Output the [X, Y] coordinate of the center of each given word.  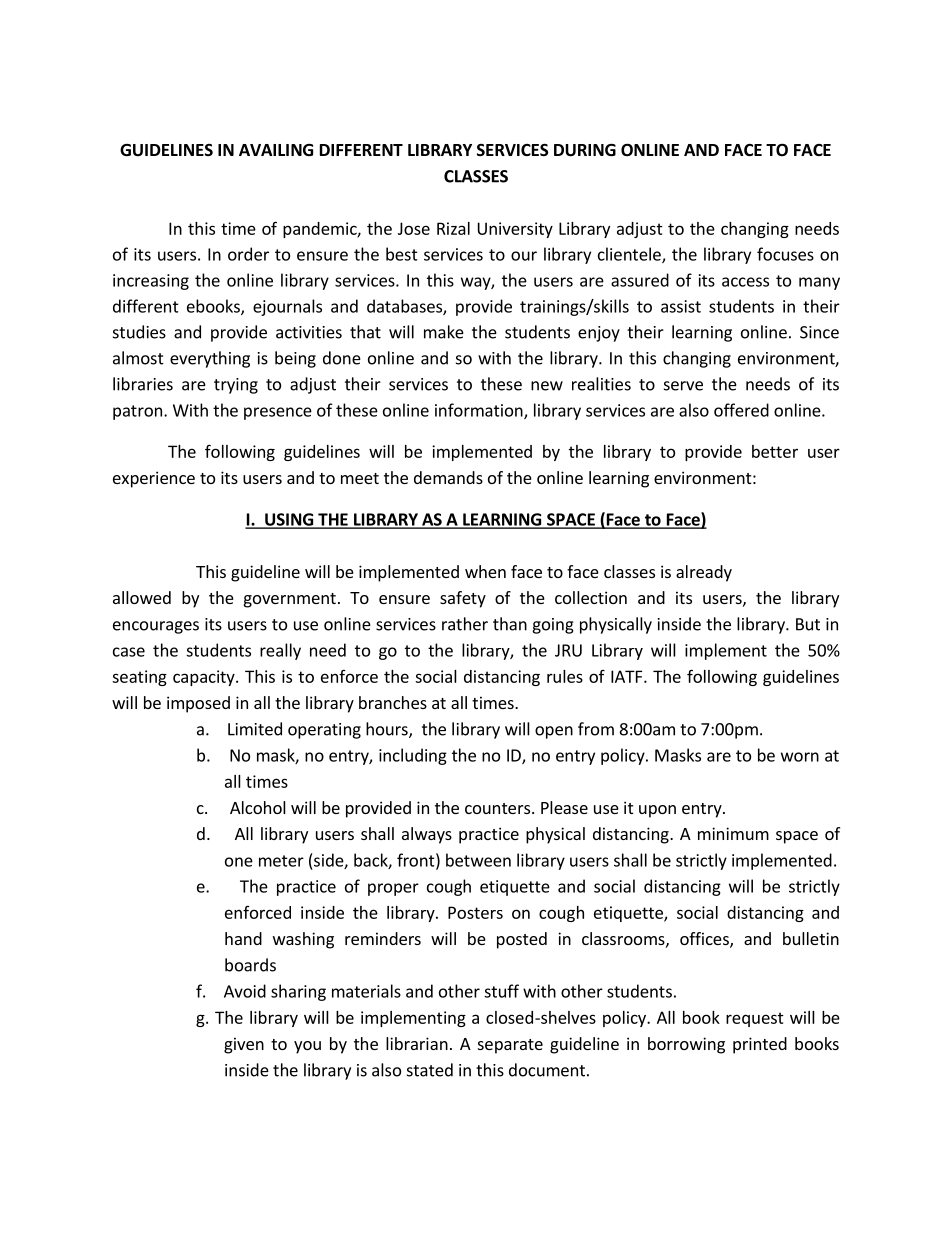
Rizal [453, 228]
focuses [785, 254]
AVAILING [276, 150]
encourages [156, 627]
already [704, 573]
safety [463, 599]
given [244, 1045]
